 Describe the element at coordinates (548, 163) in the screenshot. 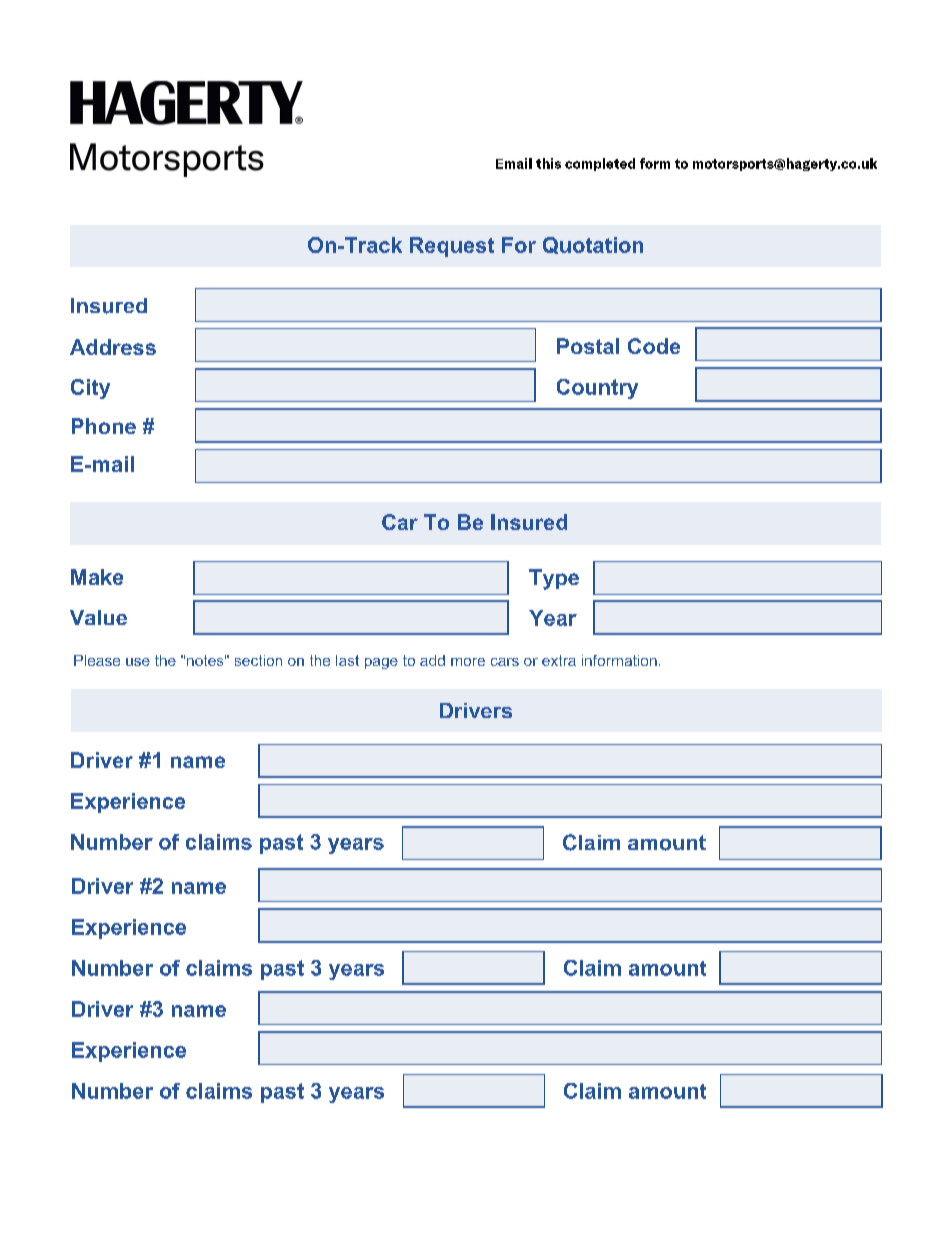

I see `this` at that location.
